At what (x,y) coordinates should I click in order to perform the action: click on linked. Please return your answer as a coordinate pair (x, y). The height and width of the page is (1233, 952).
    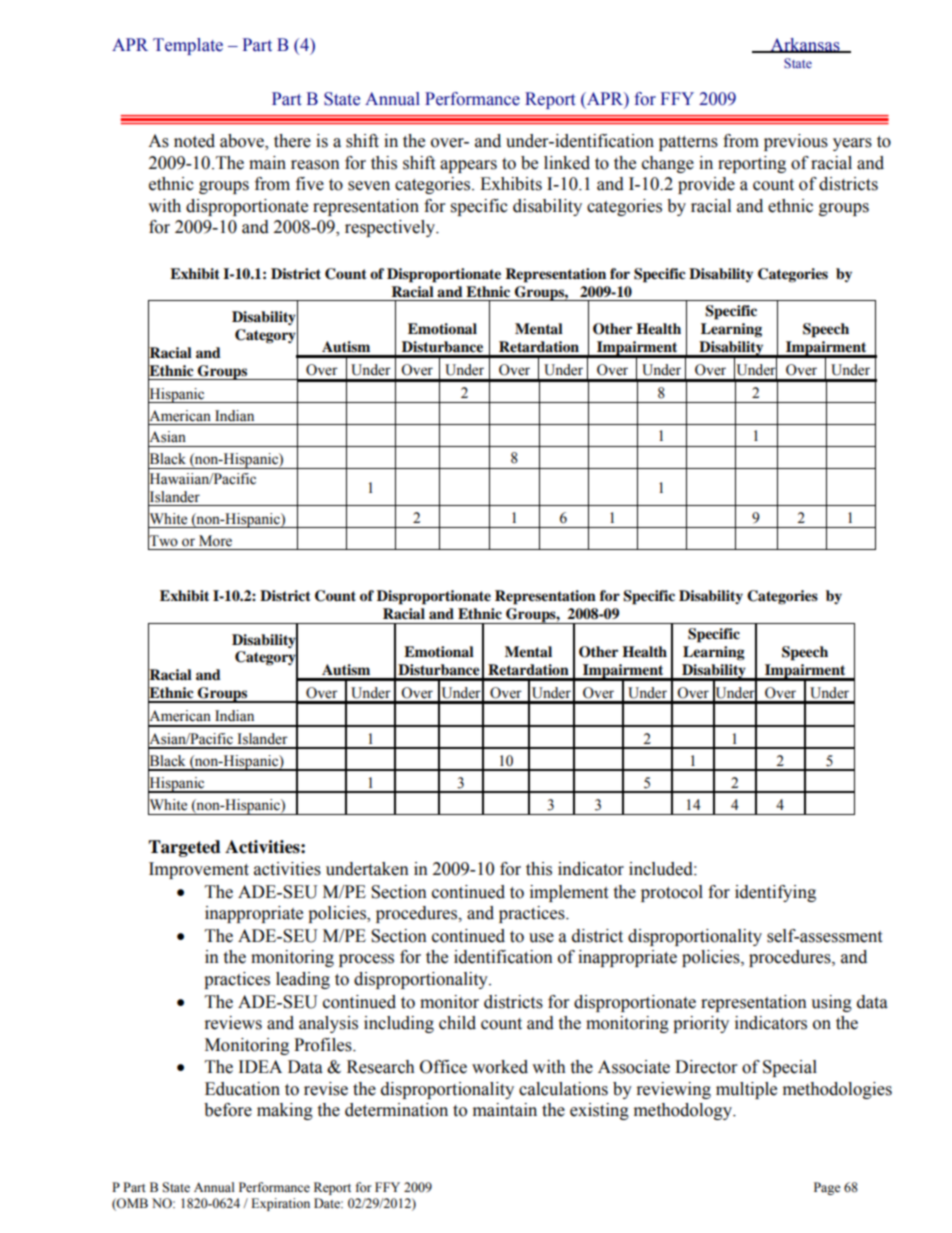
    Looking at the image, I should click on (567, 163).
